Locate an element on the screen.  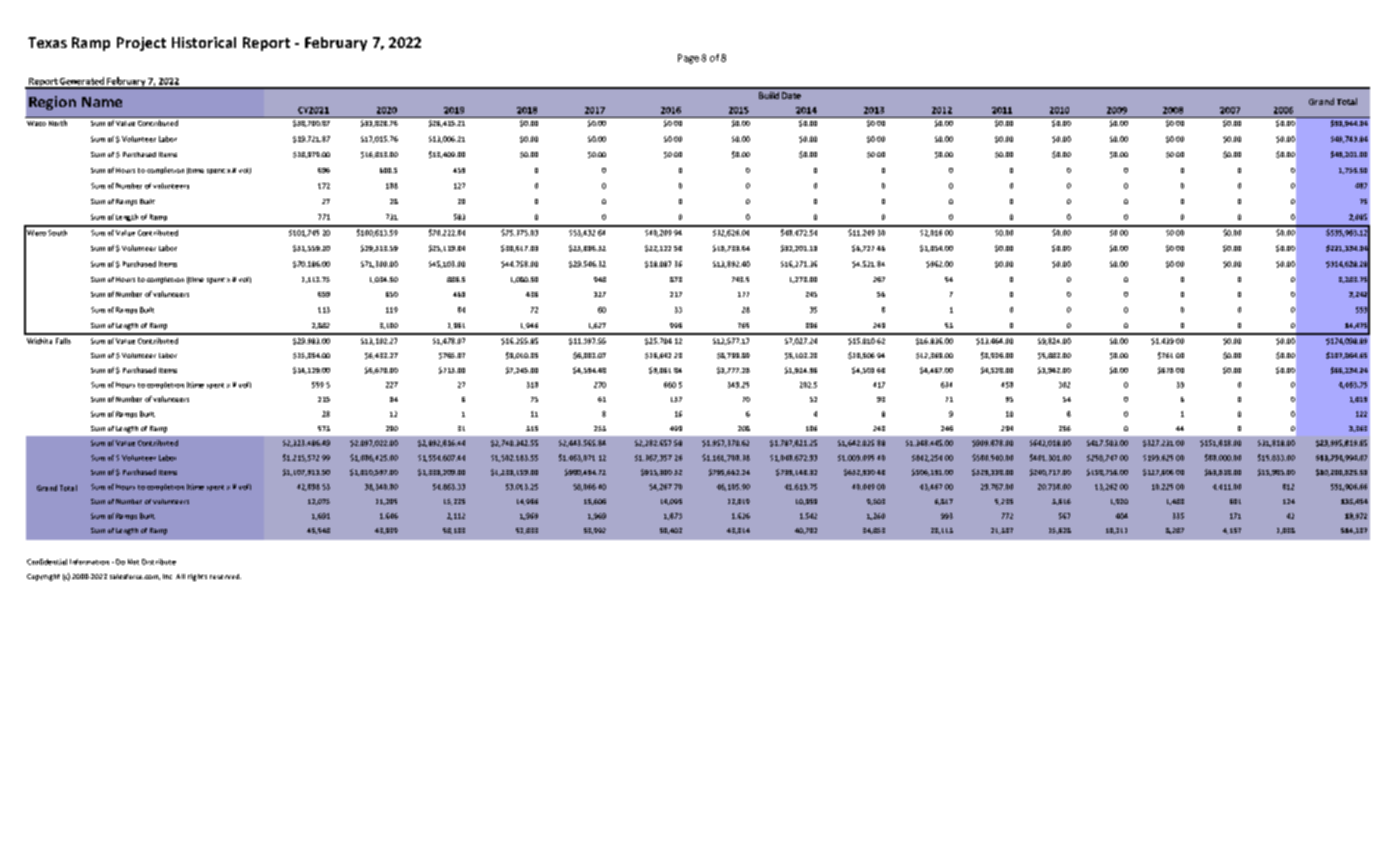
Historical is located at coordinates (204, 42).
